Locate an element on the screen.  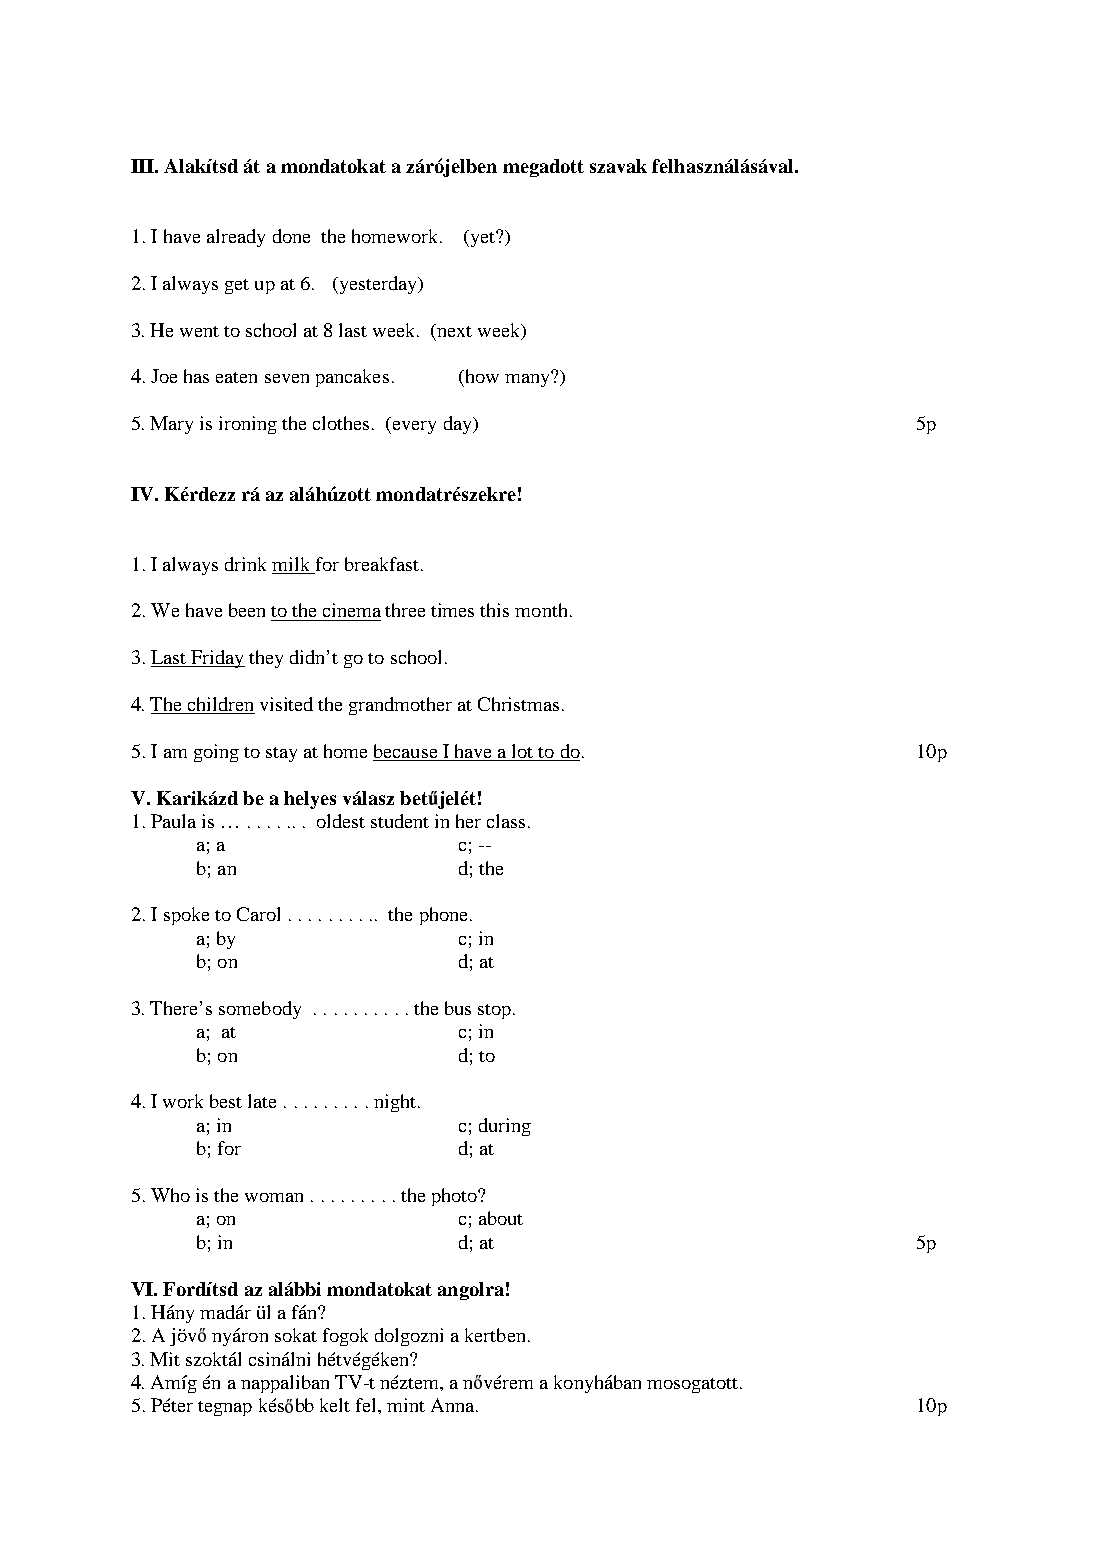
stop is located at coordinates (494, 1011).
